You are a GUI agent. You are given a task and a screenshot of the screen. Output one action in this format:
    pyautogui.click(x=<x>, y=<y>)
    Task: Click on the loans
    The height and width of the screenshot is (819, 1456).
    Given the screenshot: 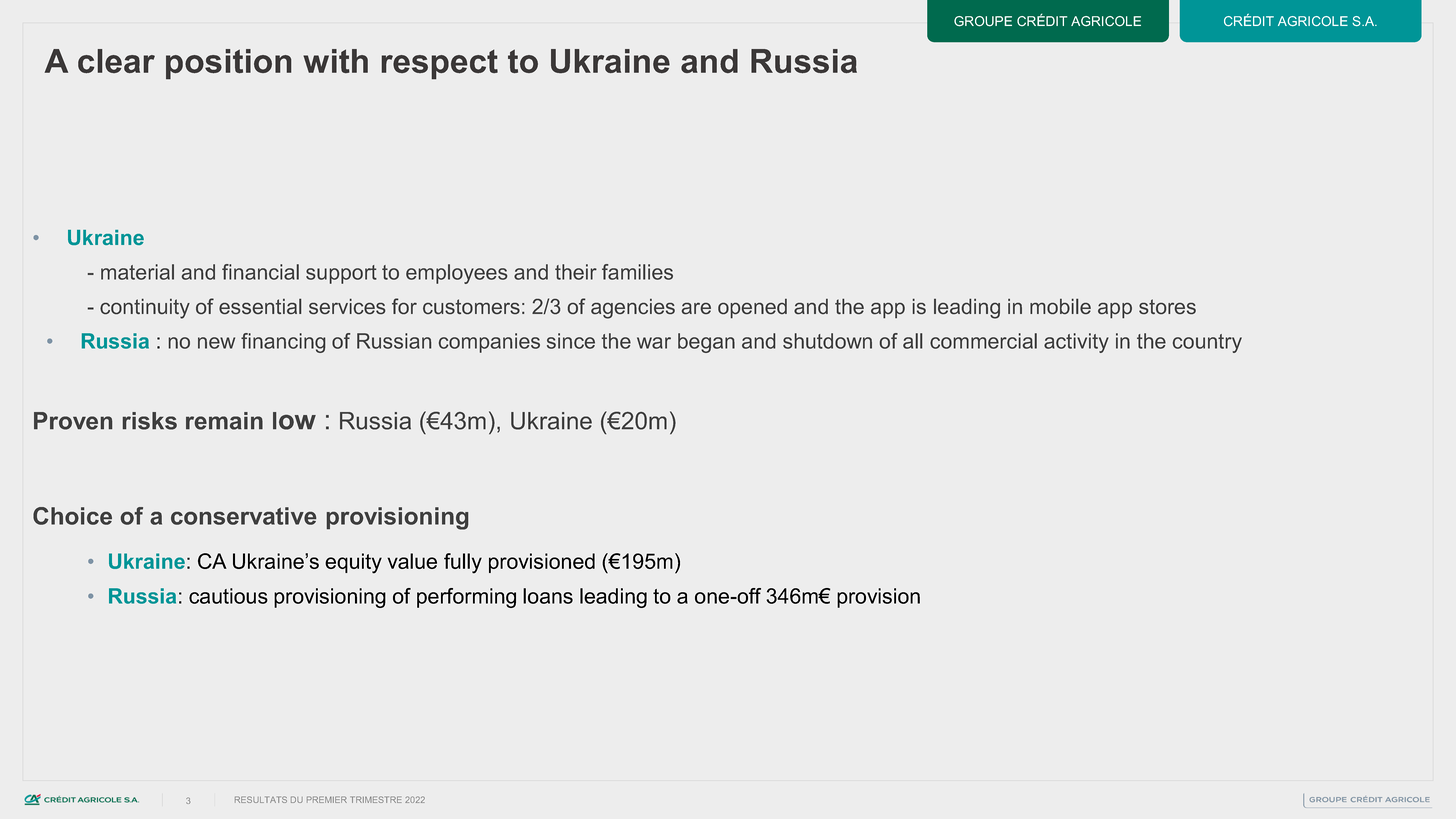 What is the action you would take?
    pyautogui.click(x=548, y=596)
